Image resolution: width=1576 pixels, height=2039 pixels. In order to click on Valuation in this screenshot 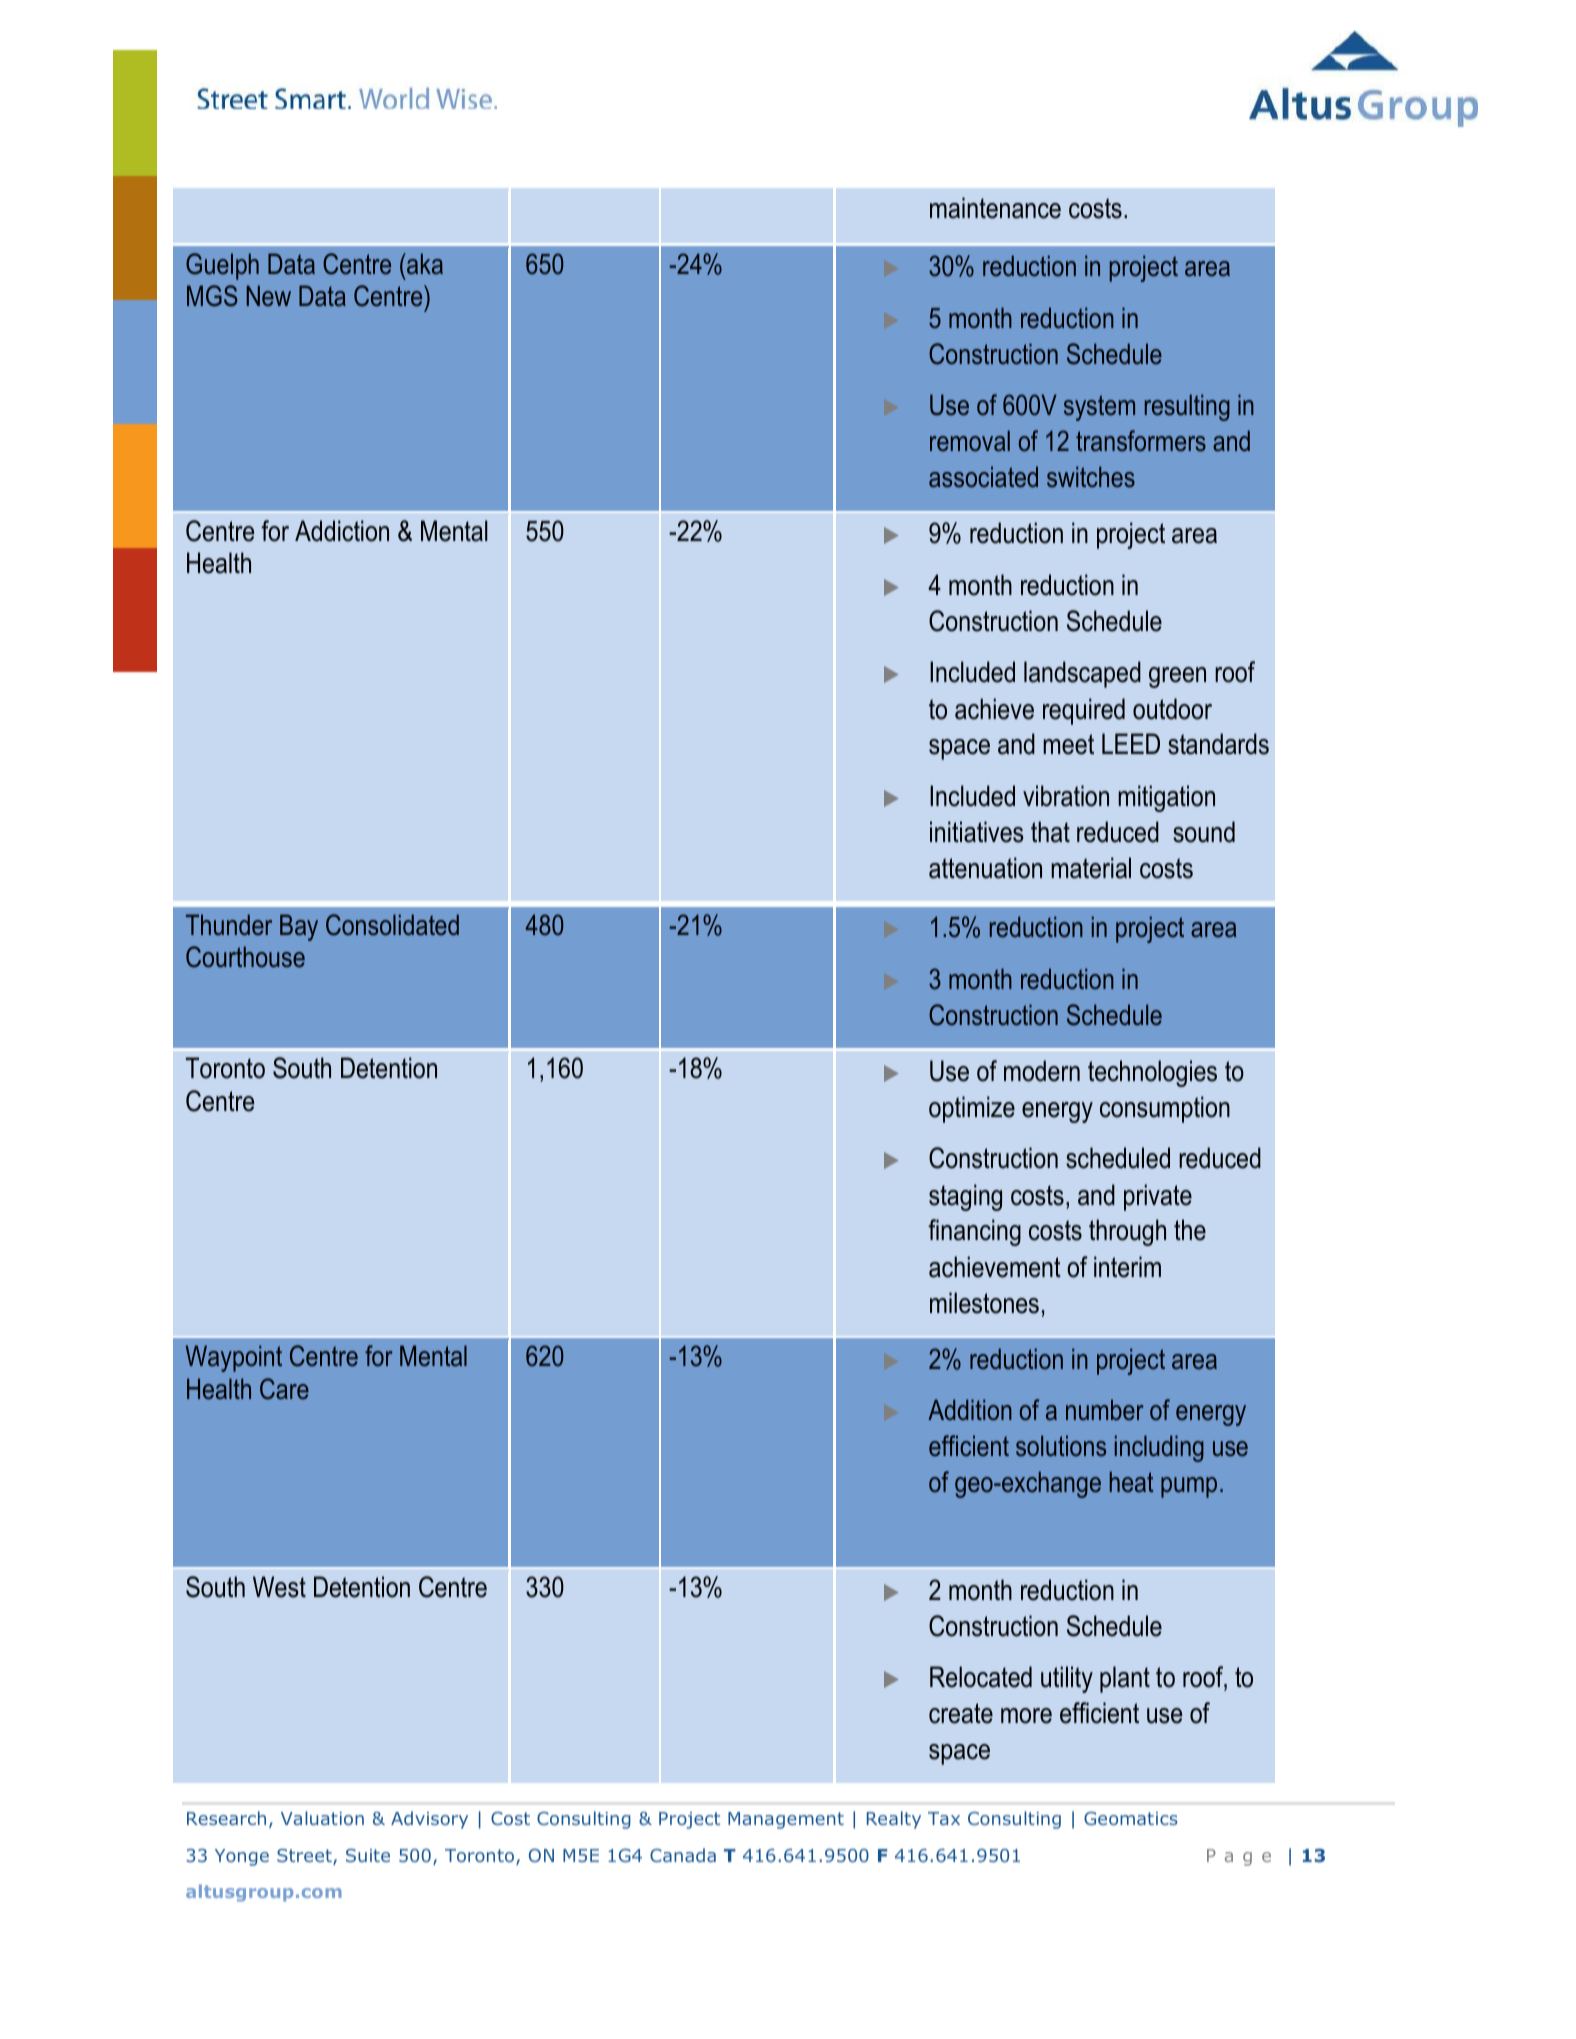, I will do `click(322, 1818)`.
